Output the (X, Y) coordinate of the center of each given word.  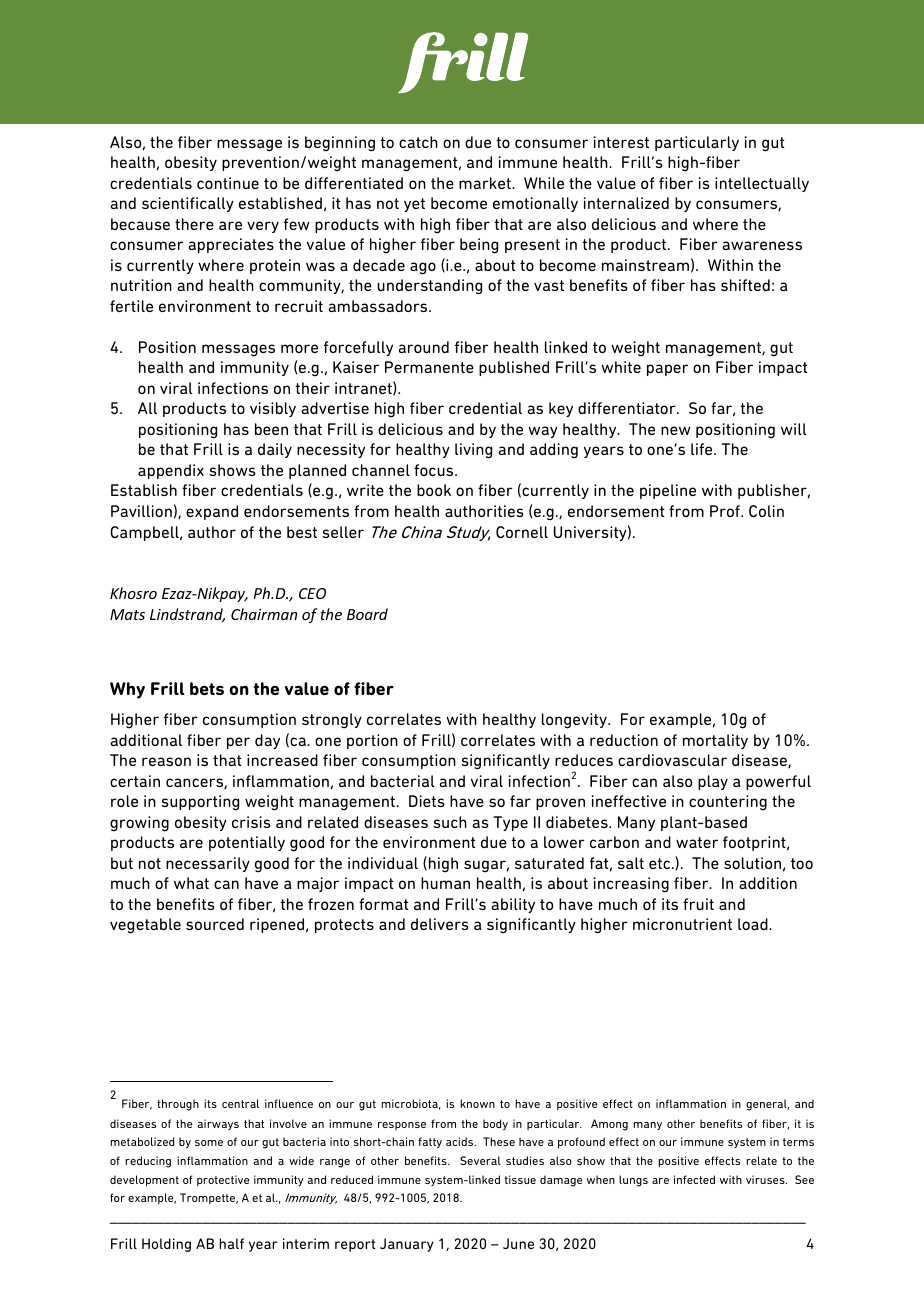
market (486, 183)
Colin (766, 511)
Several (480, 1160)
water (697, 842)
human (445, 883)
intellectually (762, 184)
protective (223, 1180)
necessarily (208, 864)
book (434, 490)
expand (212, 512)
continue (228, 183)
